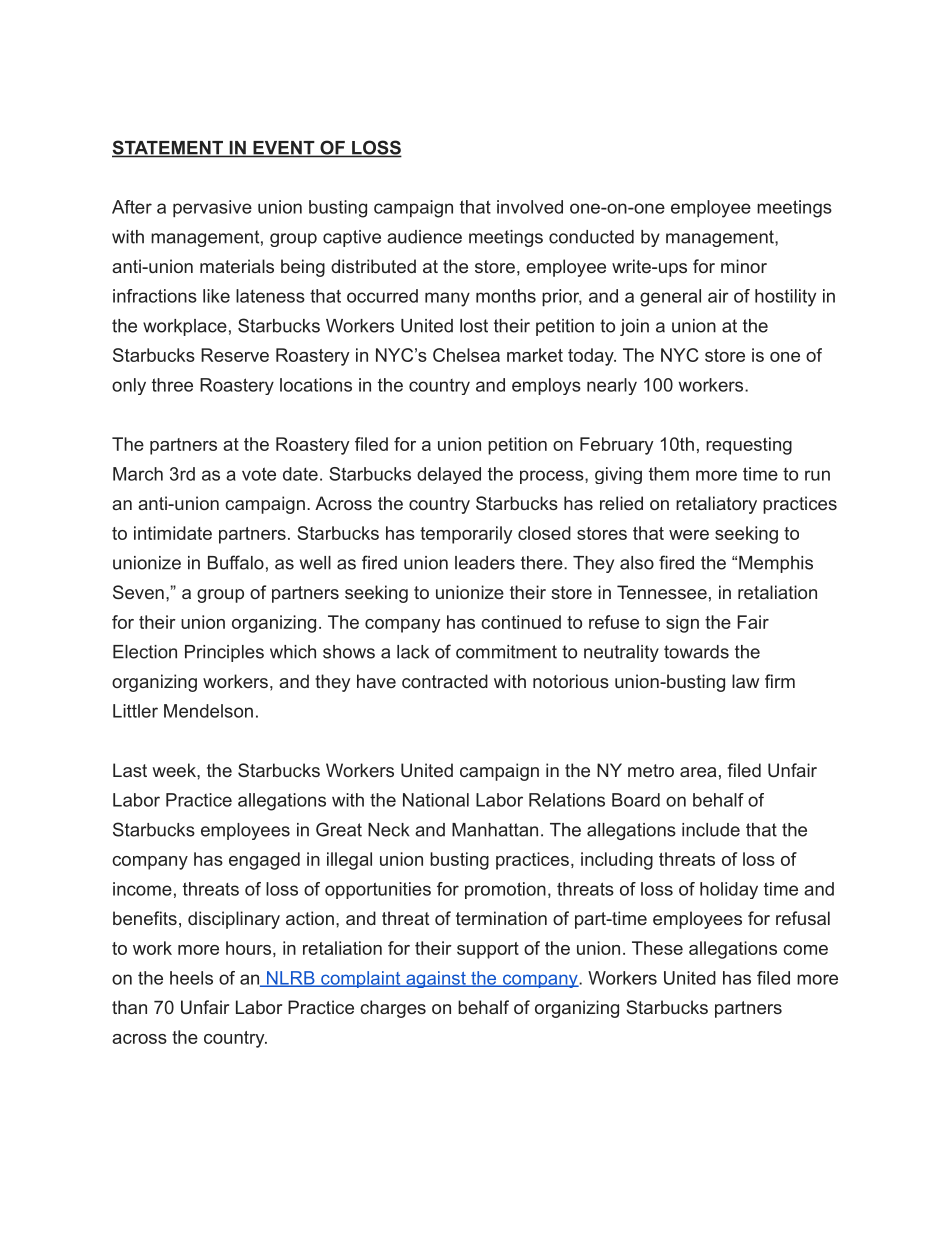 The image size is (952, 1233). What do you see at coordinates (449, 475) in the screenshot?
I see `delayed` at bounding box center [449, 475].
